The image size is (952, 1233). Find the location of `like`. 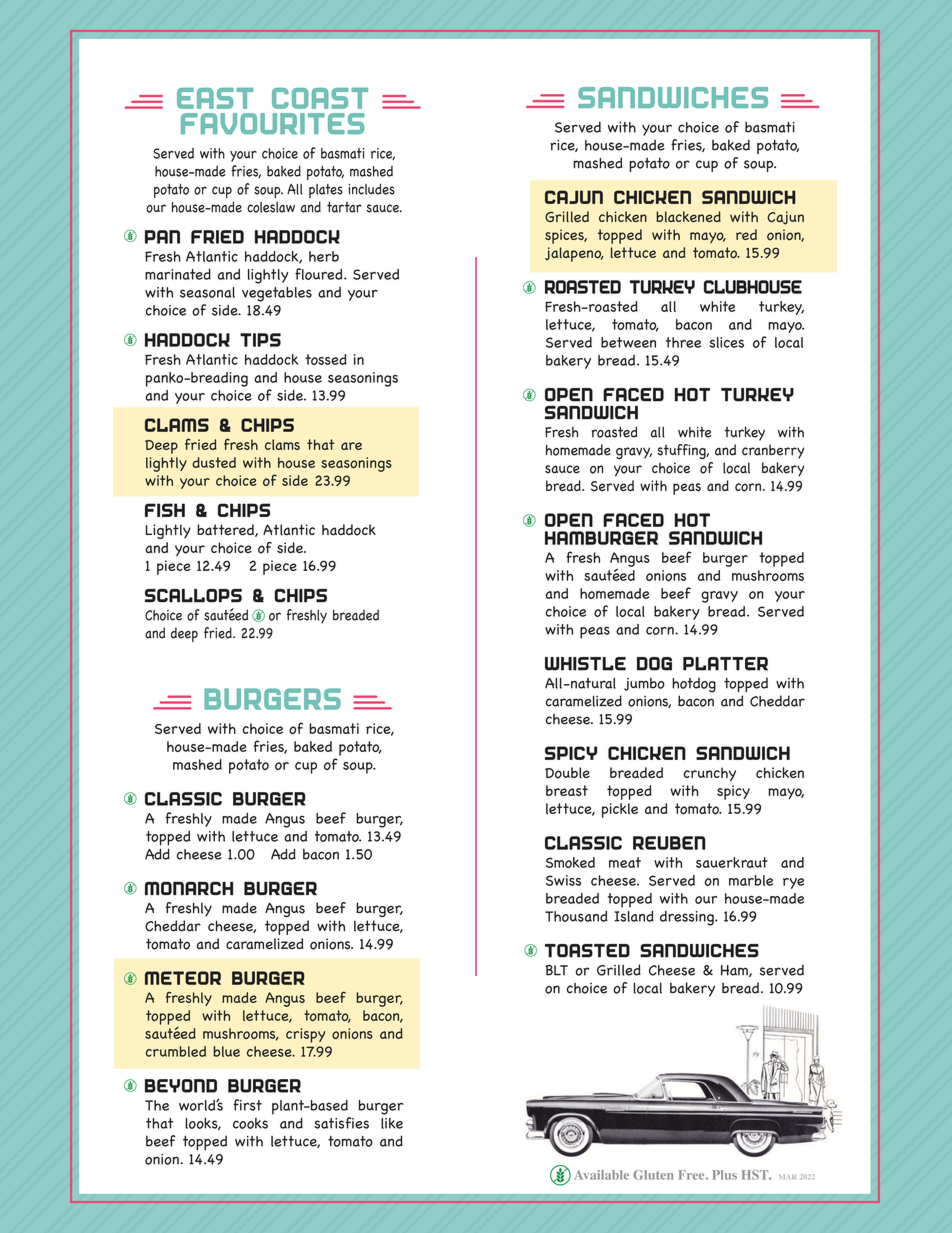

like is located at coordinates (392, 1123).
